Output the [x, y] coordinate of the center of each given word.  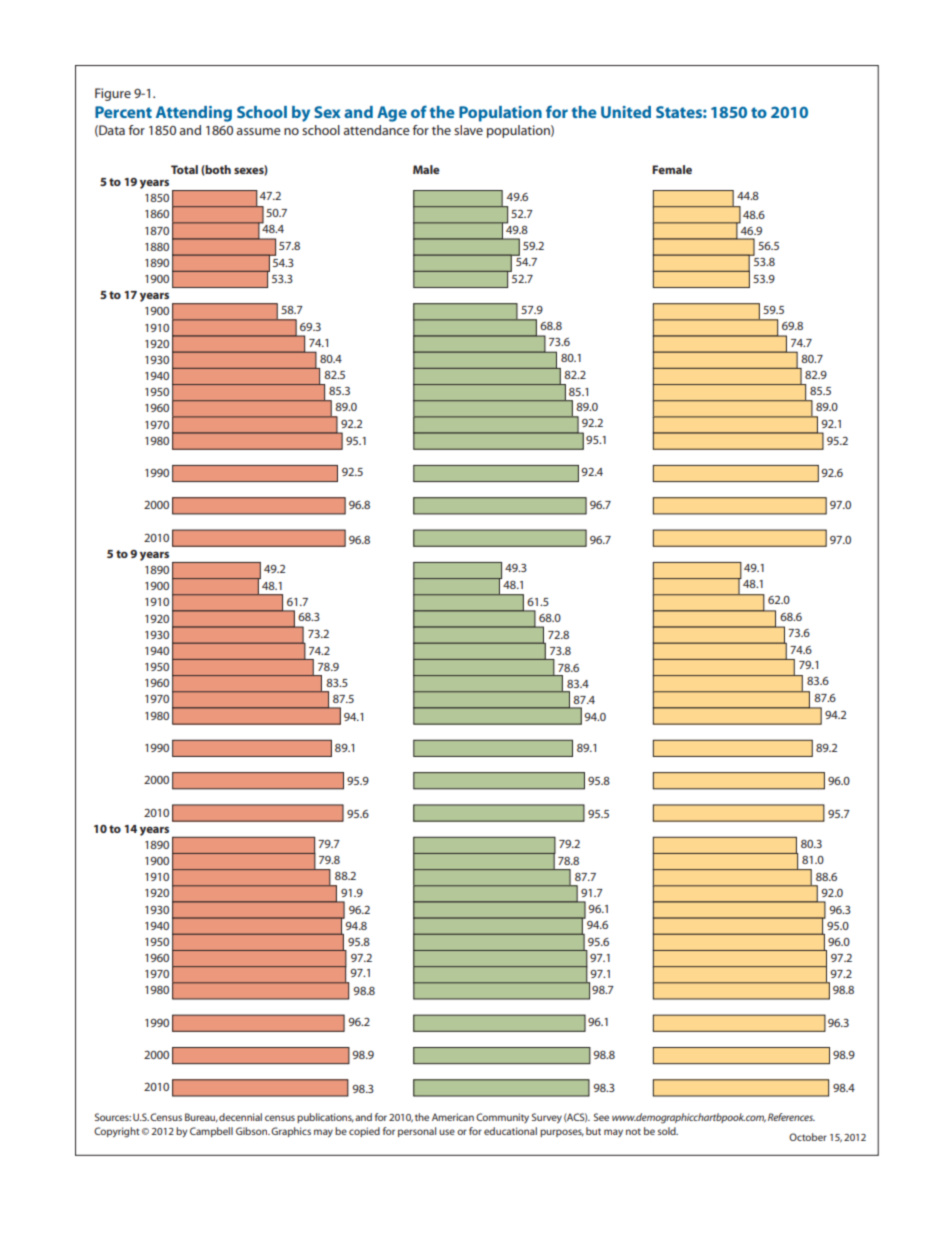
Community [502, 1118]
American [453, 1117]
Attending [194, 114]
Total [184, 169]
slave [468, 130]
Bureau [201, 1117]
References [791, 1117]
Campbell [211, 1132]
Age [392, 114]
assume [258, 131]
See [601, 1117]
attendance [376, 130]
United [626, 112]
